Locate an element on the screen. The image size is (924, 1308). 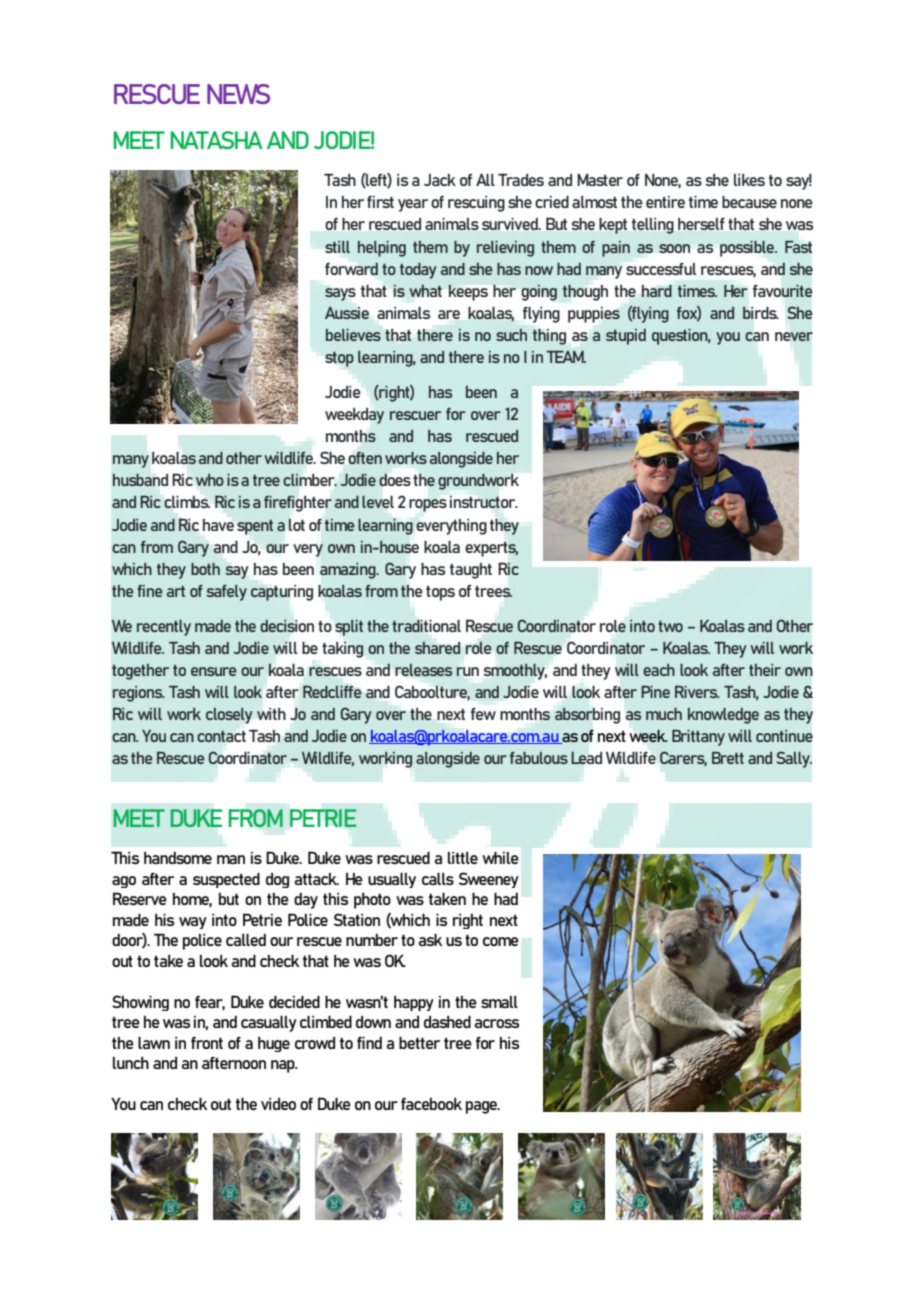
Jack is located at coordinates (440, 180).
